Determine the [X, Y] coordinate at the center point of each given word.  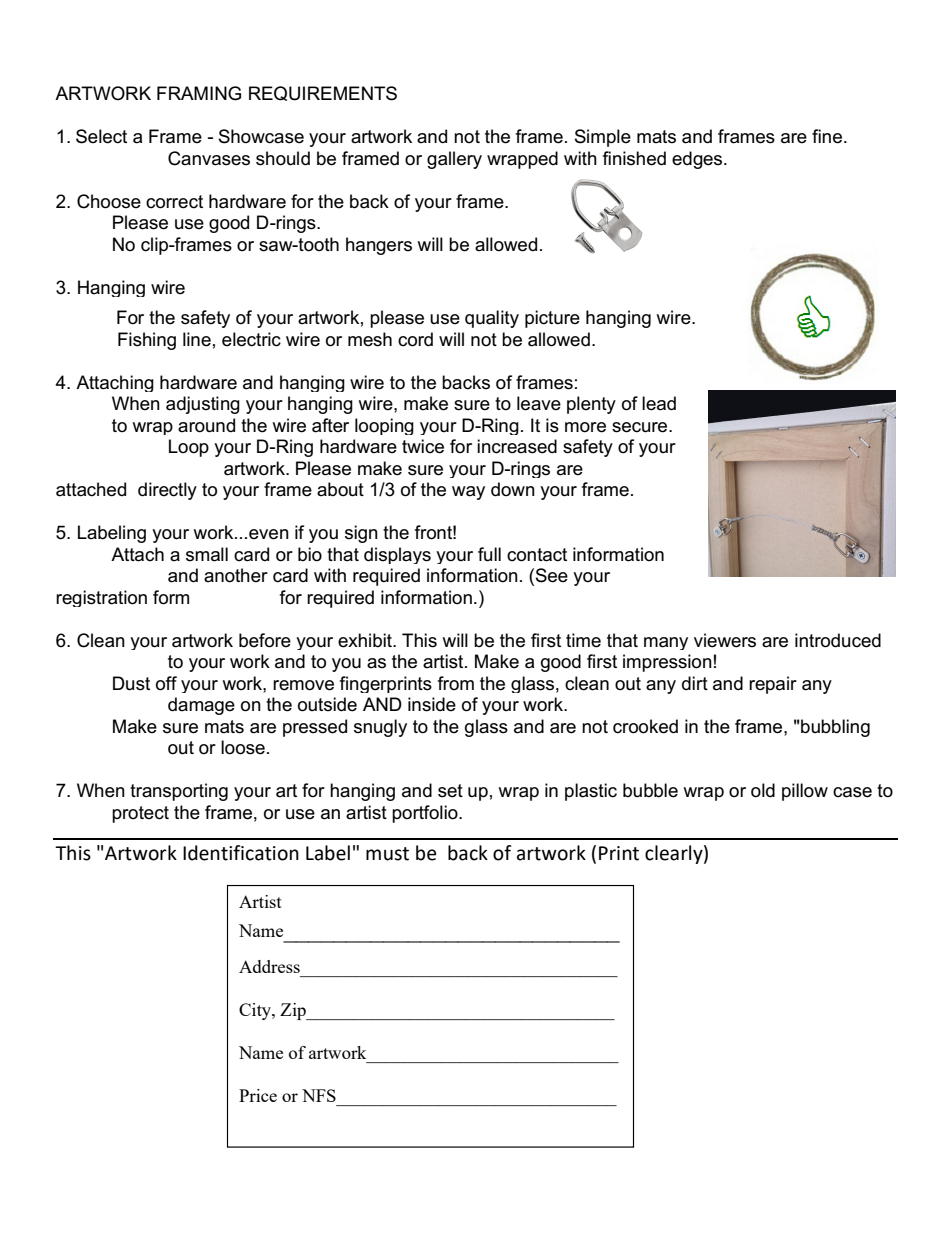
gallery [454, 160]
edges [698, 160]
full [489, 554]
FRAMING [199, 93]
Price [258, 1095]
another [236, 575]
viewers [725, 640]
